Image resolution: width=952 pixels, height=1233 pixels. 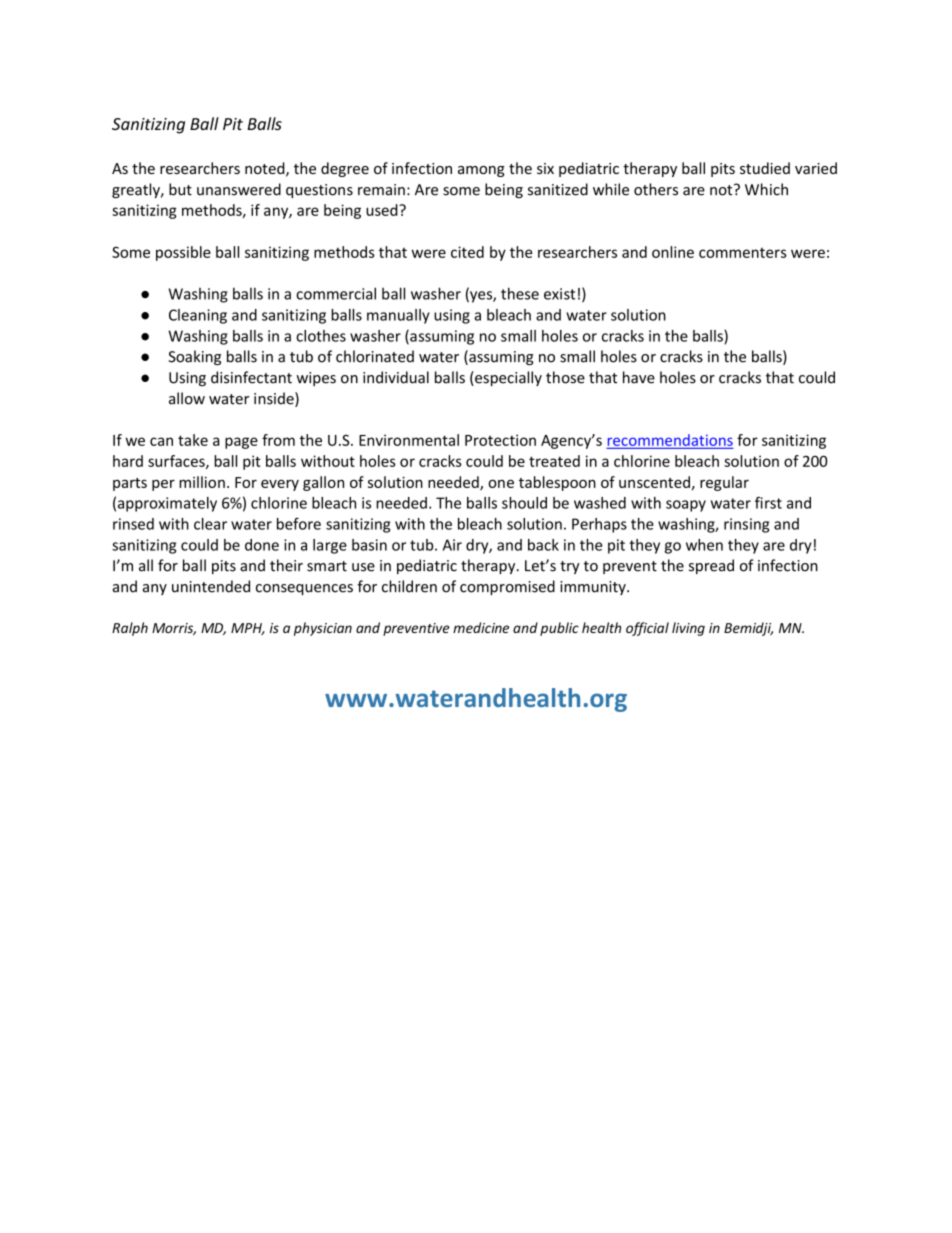 What do you see at coordinates (211, 586) in the screenshot?
I see `unintended` at bounding box center [211, 586].
